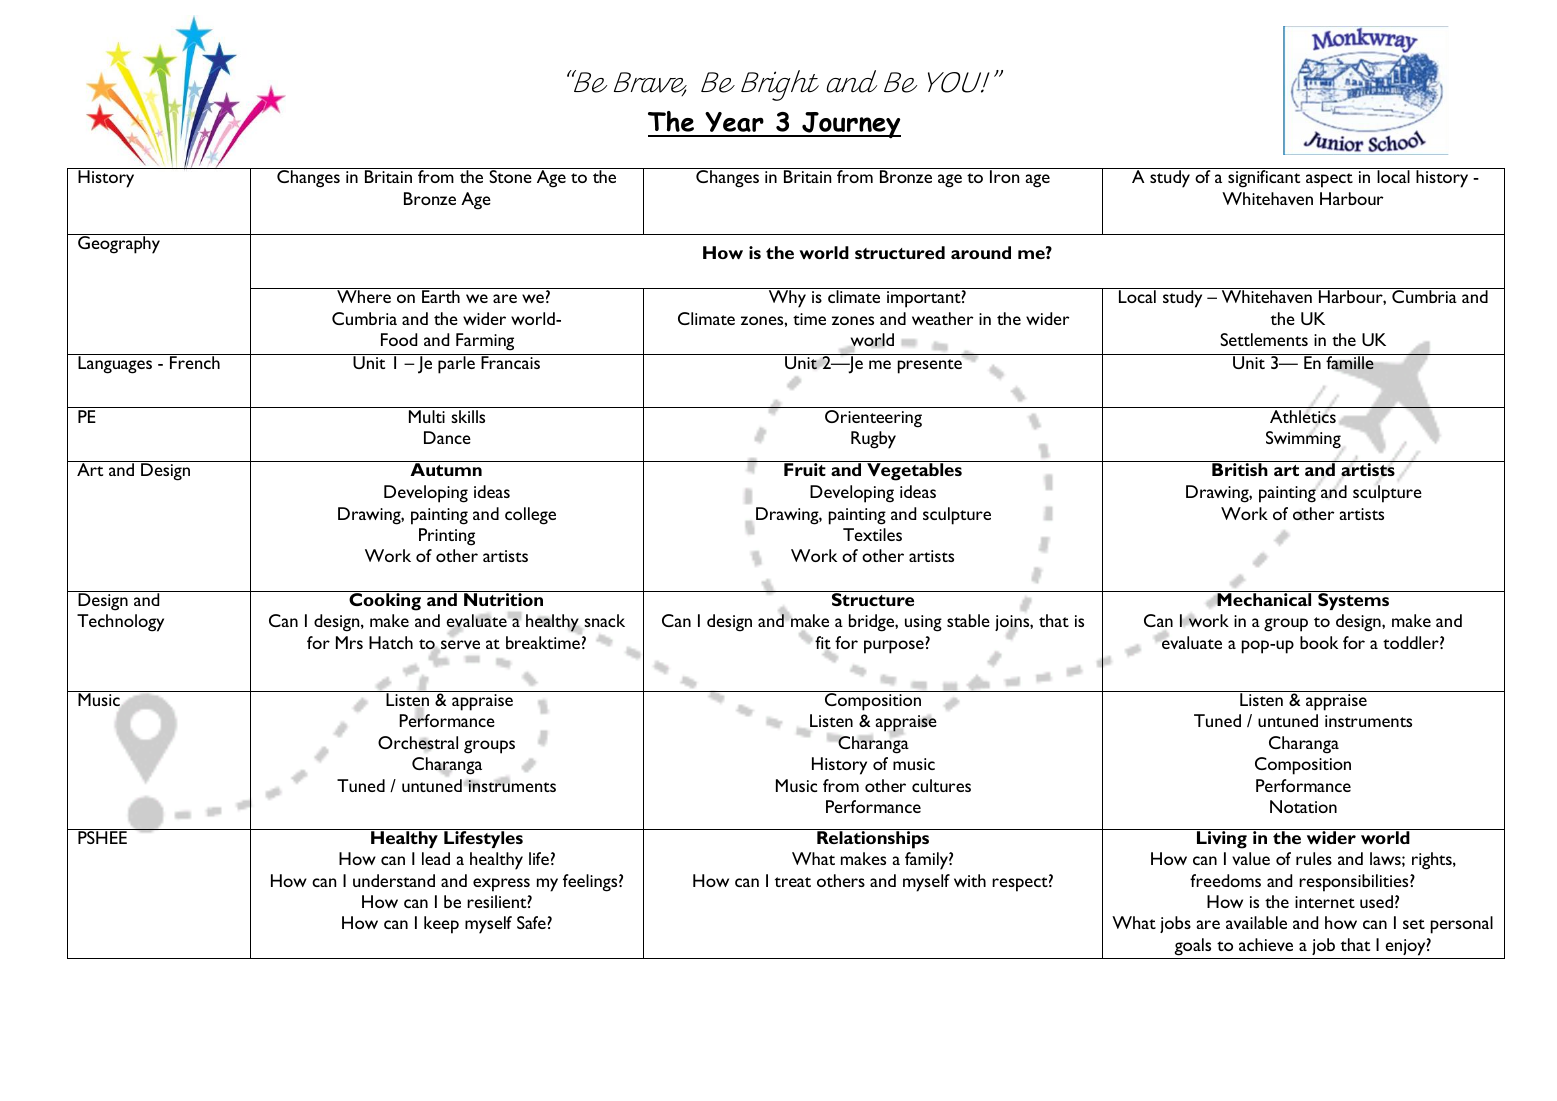  I want to click on aspect, so click(1329, 180).
